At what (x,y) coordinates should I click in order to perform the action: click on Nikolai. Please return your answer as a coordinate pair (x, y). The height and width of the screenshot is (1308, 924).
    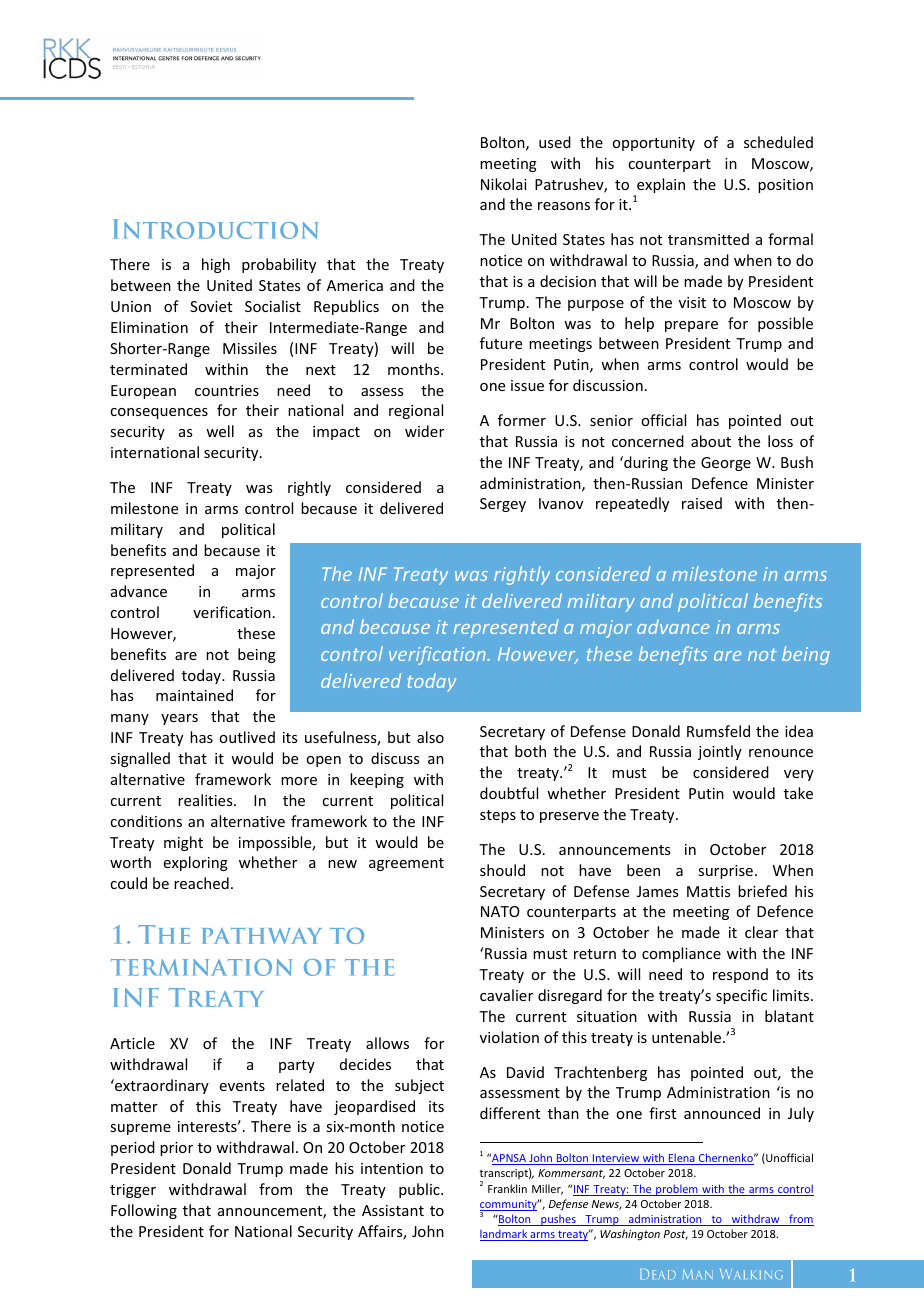
    Looking at the image, I should click on (504, 184).
